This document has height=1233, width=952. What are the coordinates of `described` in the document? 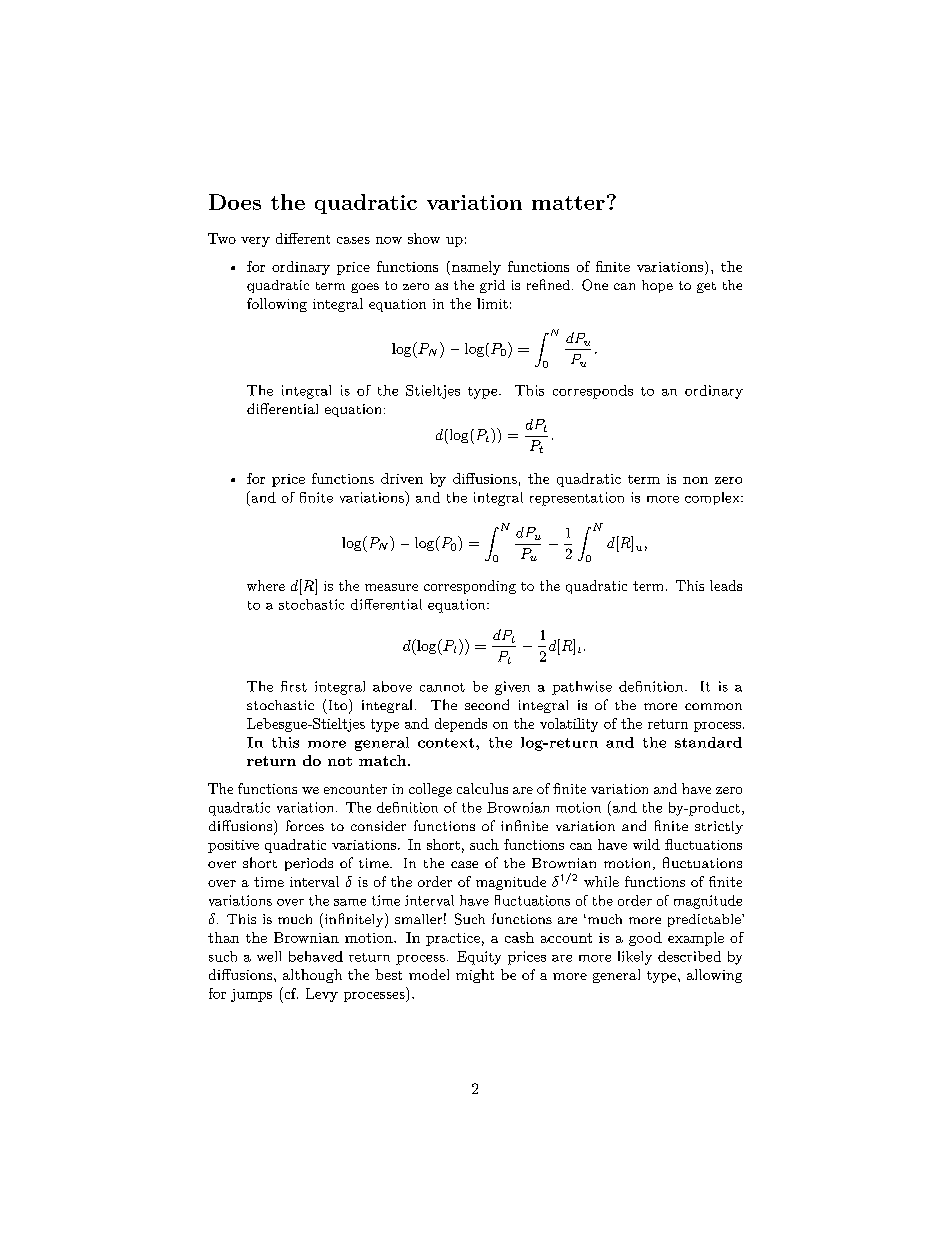 It's located at (689, 956).
